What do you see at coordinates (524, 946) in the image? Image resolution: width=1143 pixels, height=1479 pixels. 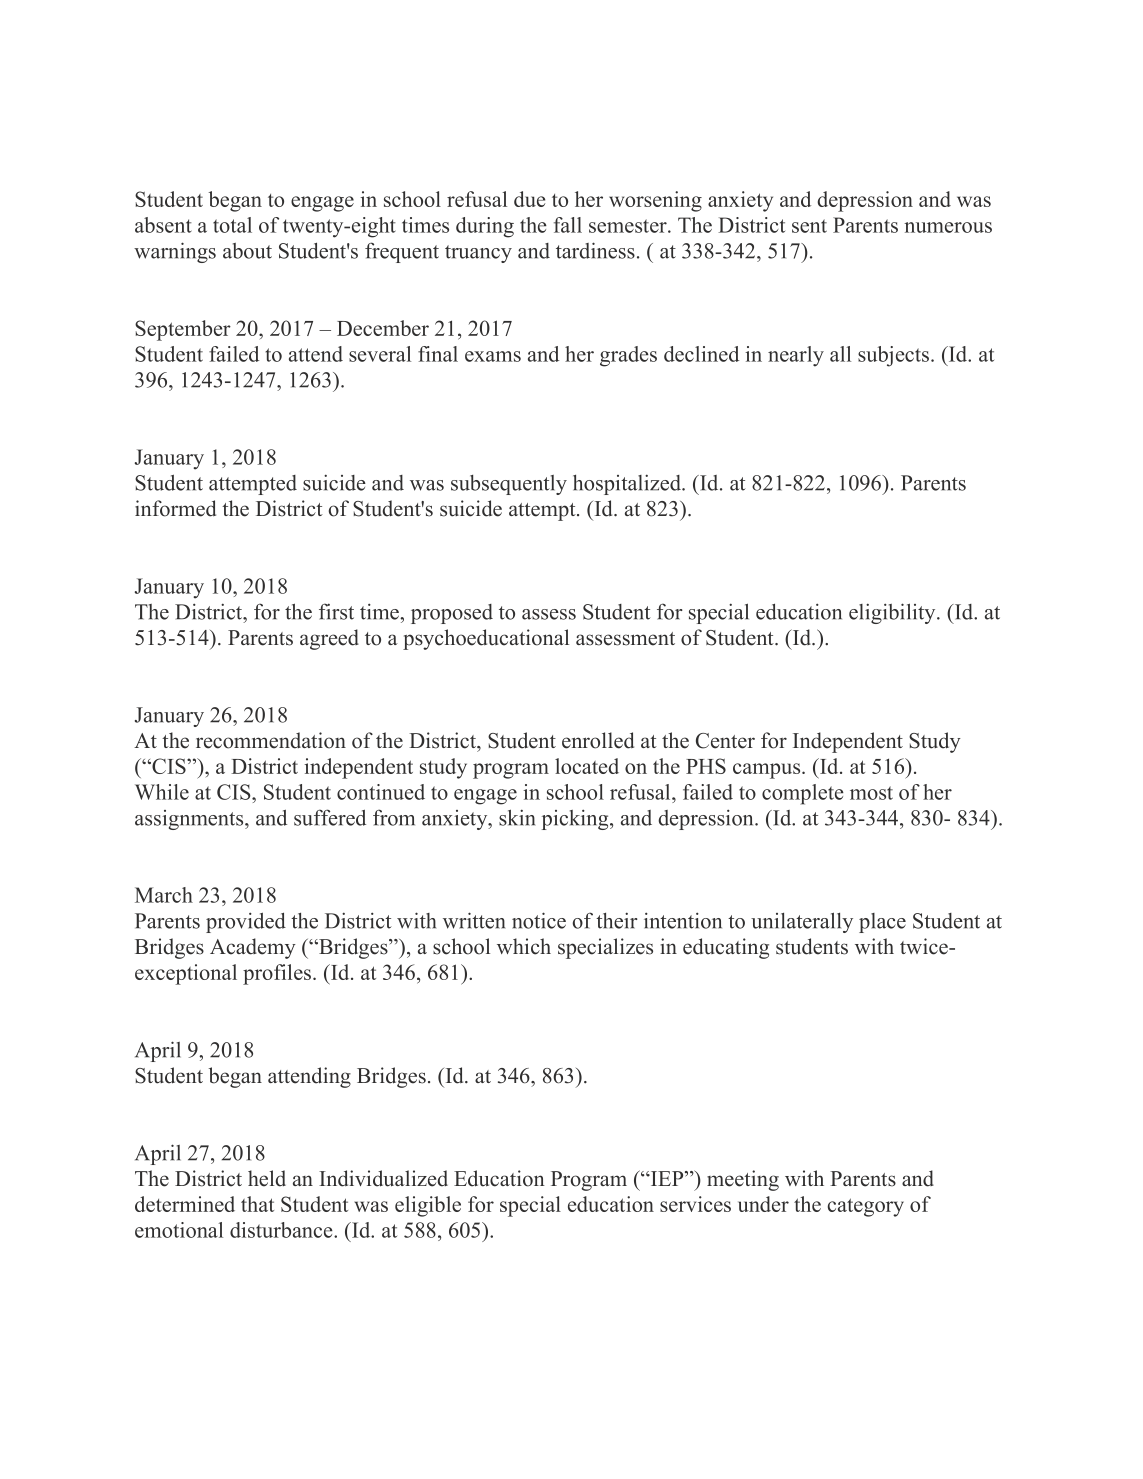 I see `which` at bounding box center [524, 946].
